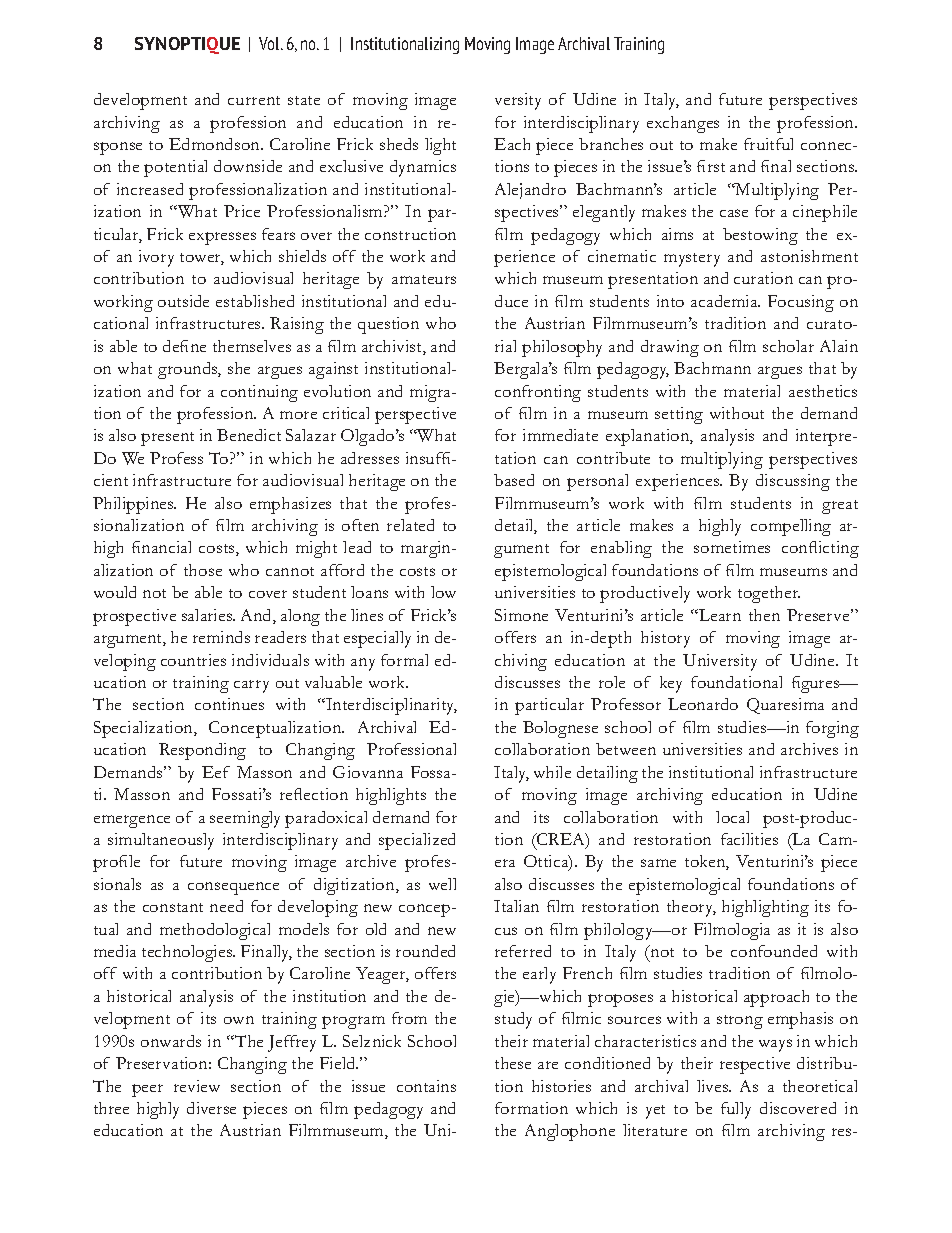  I want to click on contains, so click(426, 1086).
